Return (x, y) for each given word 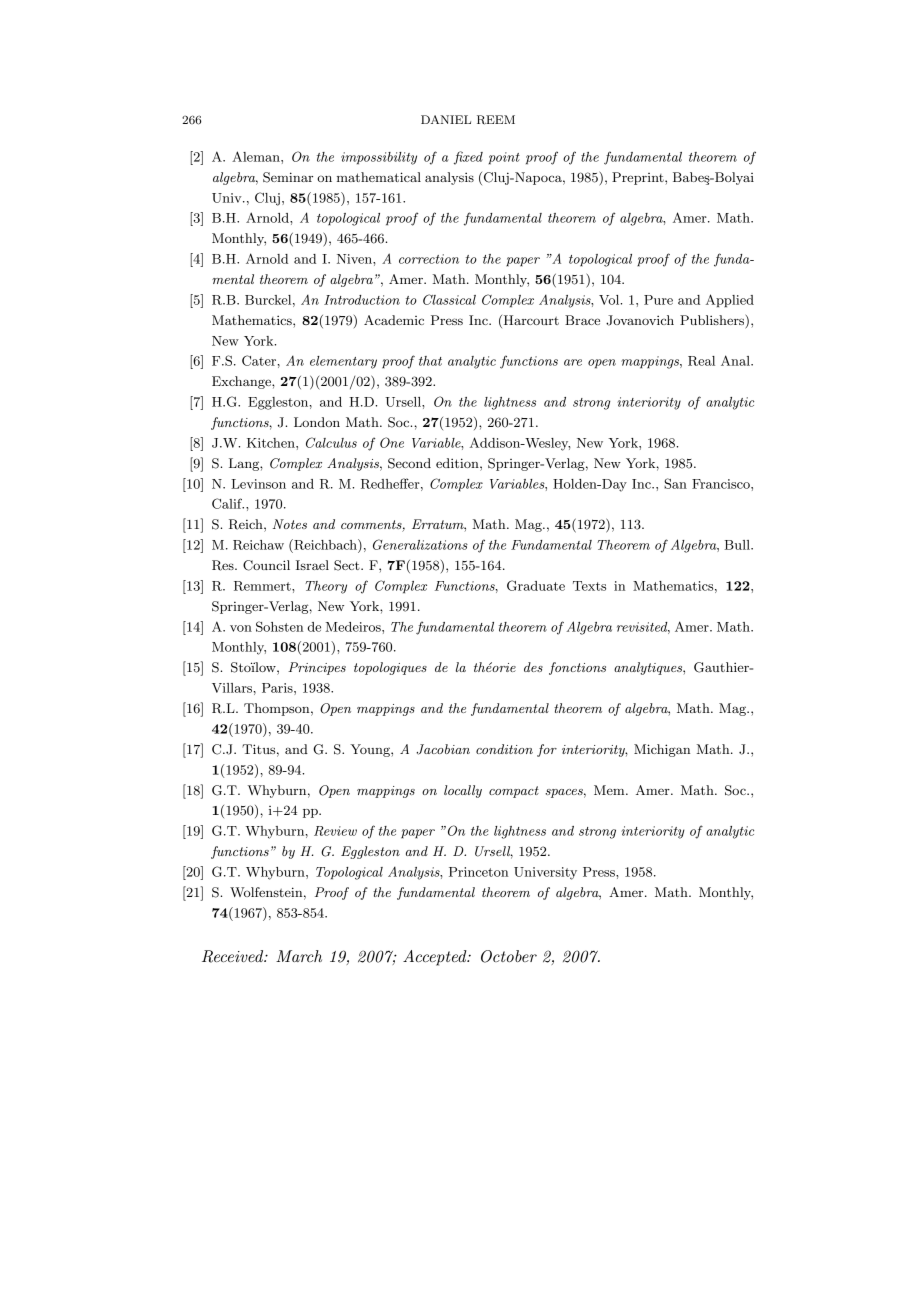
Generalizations (420, 544)
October (509, 956)
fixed (468, 158)
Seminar (288, 177)
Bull (738, 545)
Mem (610, 790)
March (299, 956)
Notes (290, 524)
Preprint (639, 178)
